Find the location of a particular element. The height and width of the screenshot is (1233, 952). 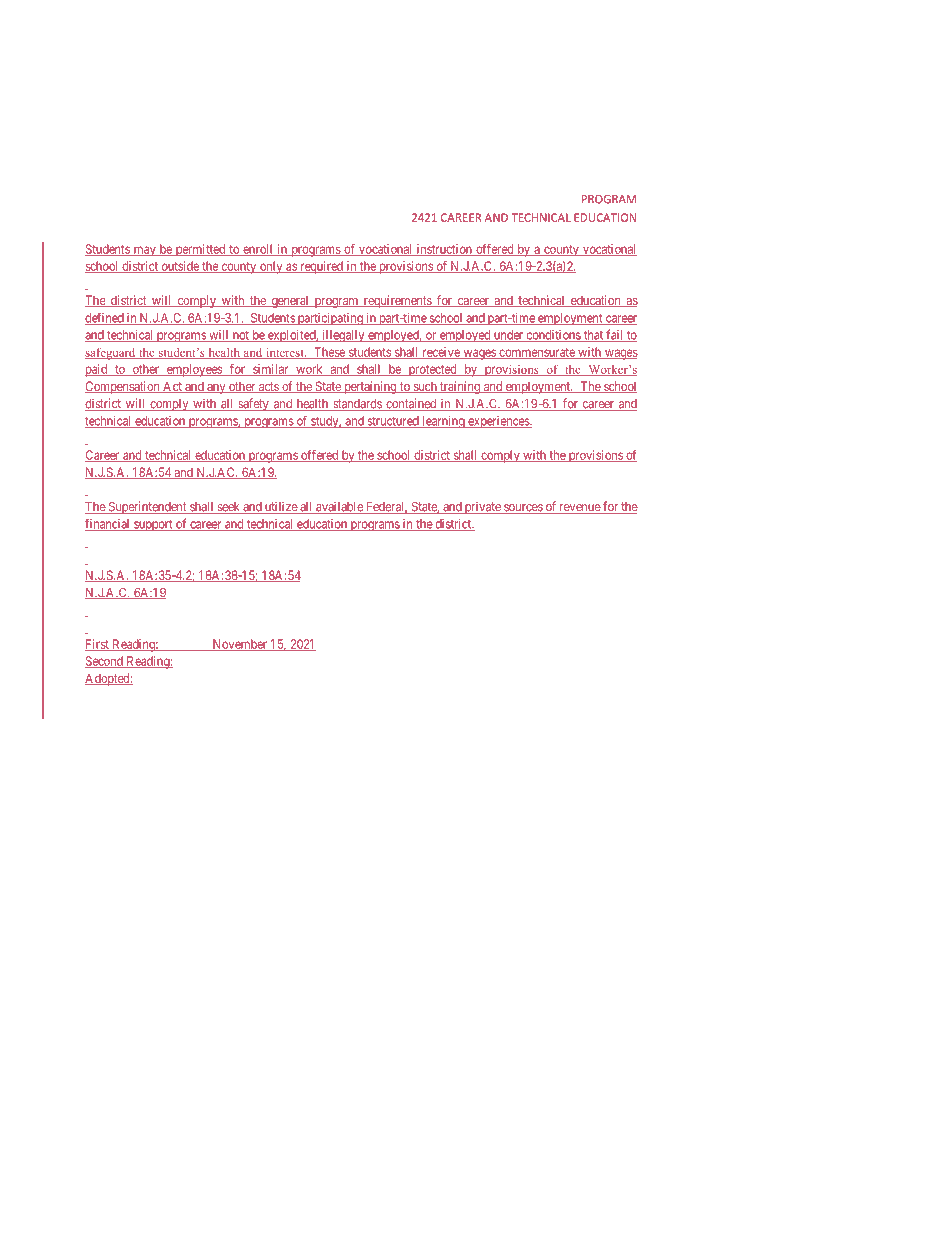

First is located at coordinates (98, 645).
